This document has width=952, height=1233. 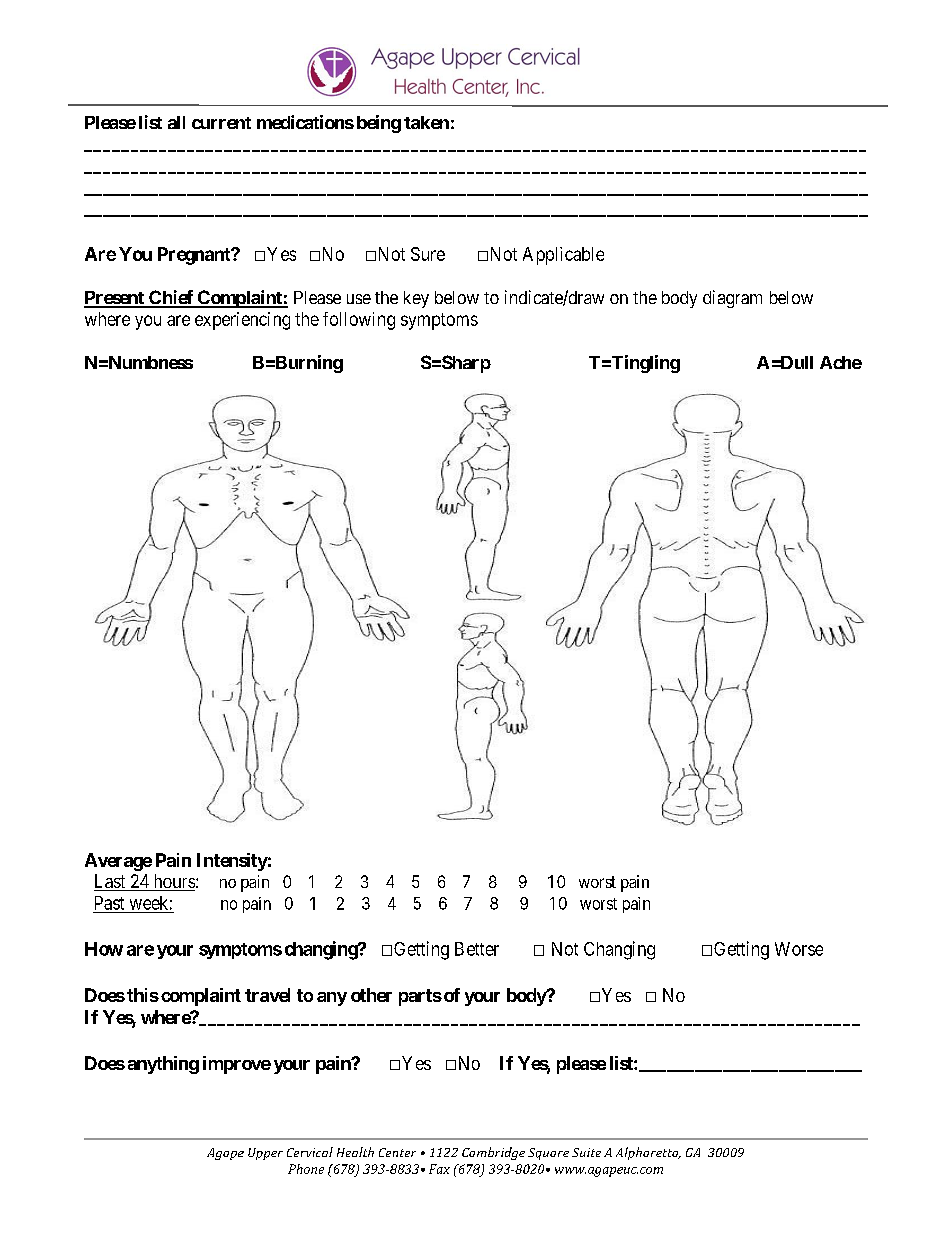 What do you see at coordinates (265, 1154) in the document?
I see `Upper` at bounding box center [265, 1154].
